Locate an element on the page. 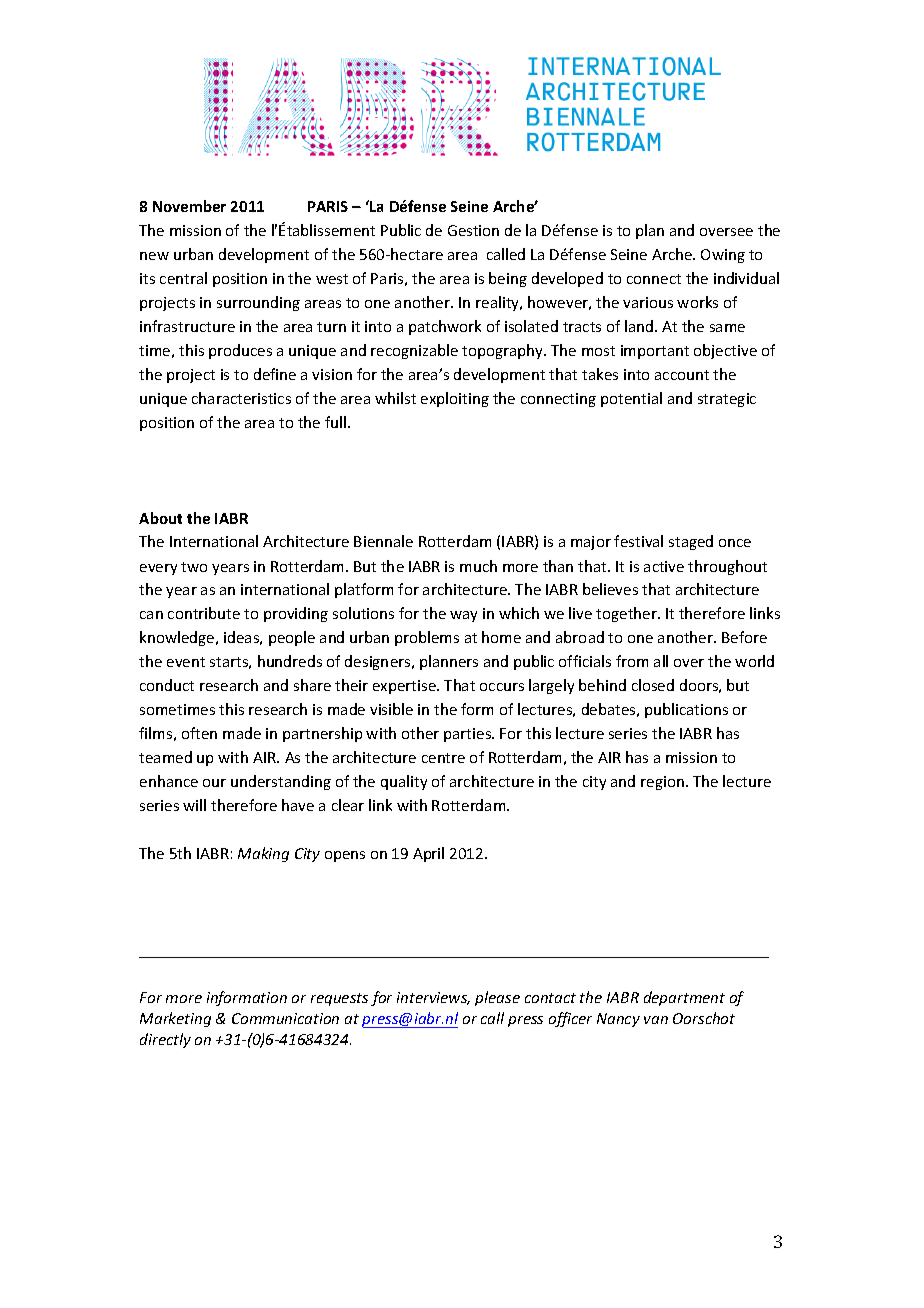 The height and width of the document is (1308, 924). Gestion is located at coordinates (473, 230).
